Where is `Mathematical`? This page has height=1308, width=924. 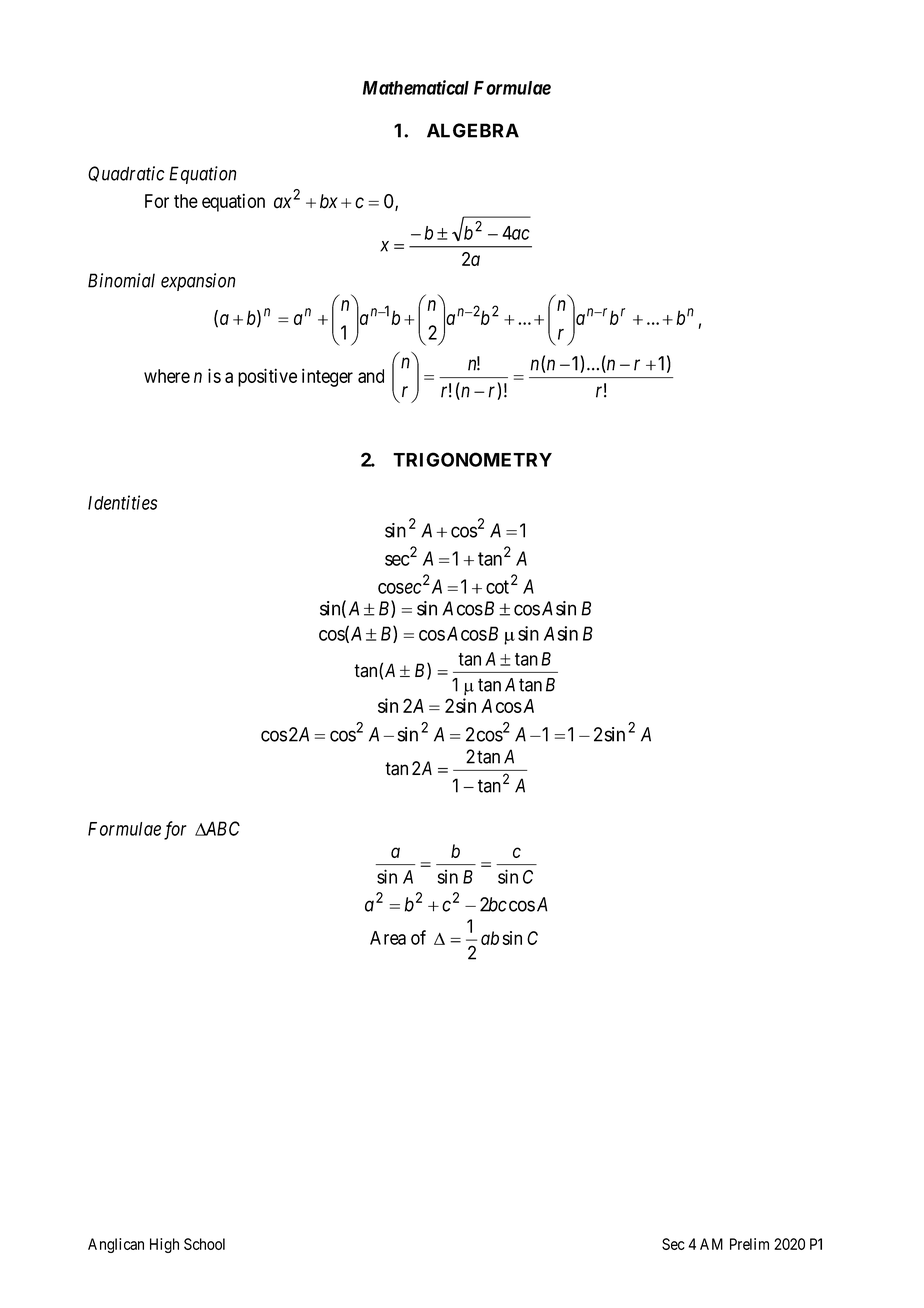 Mathematical is located at coordinates (416, 87).
